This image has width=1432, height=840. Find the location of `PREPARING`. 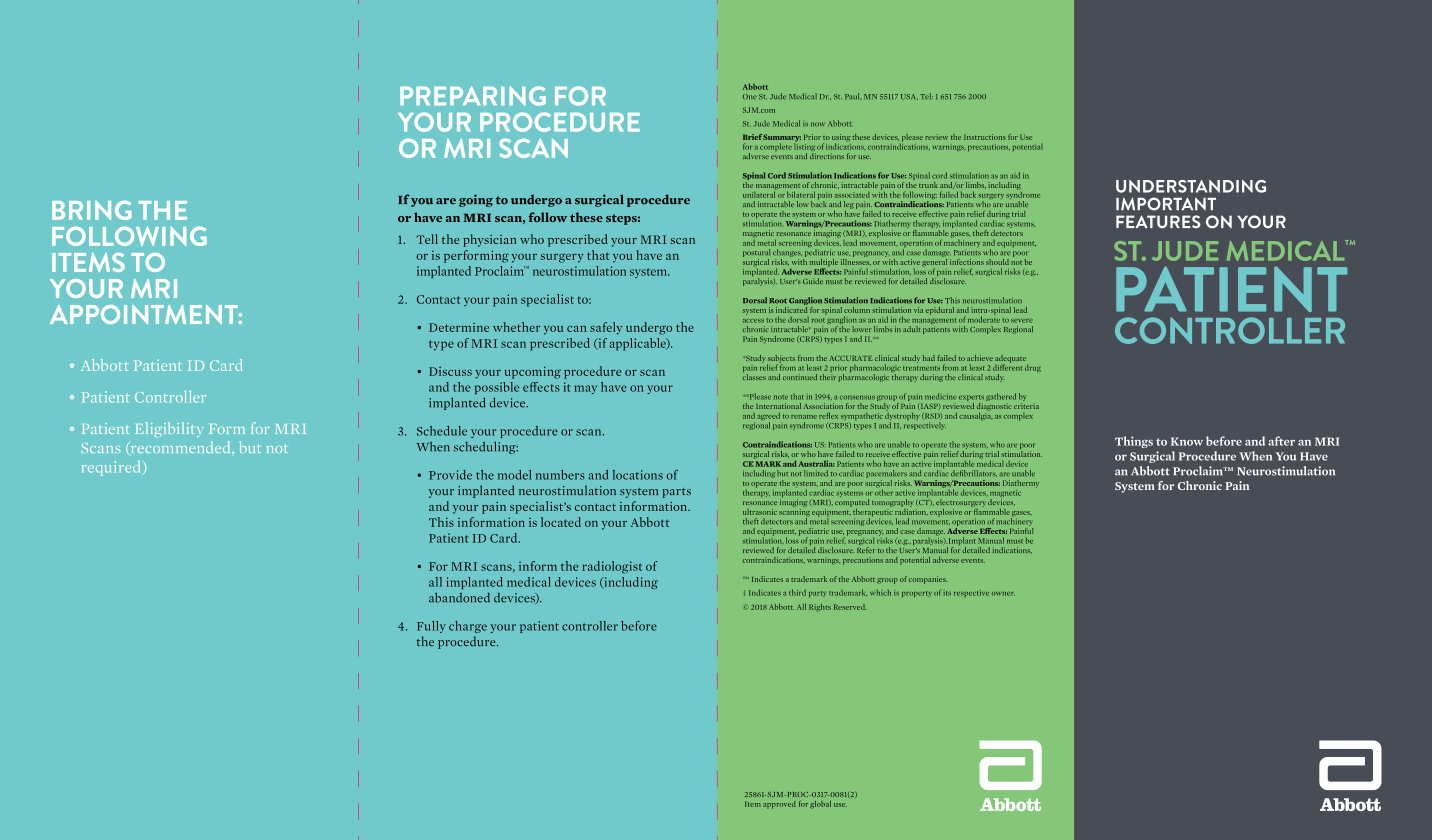

PREPARING is located at coordinates (473, 96).
